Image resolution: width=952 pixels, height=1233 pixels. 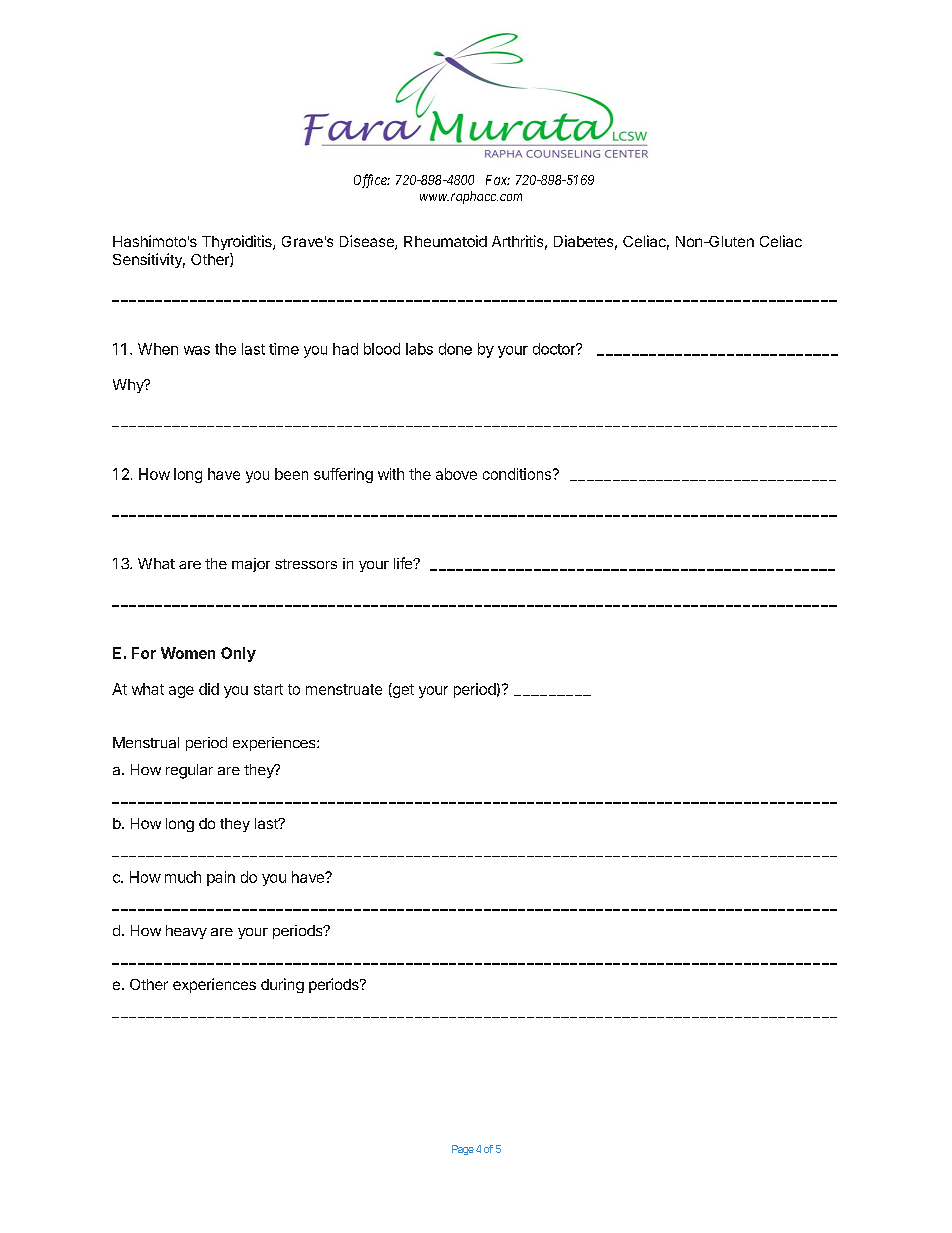 What do you see at coordinates (343, 475) in the image?
I see `suffering` at bounding box center [343, 475].
